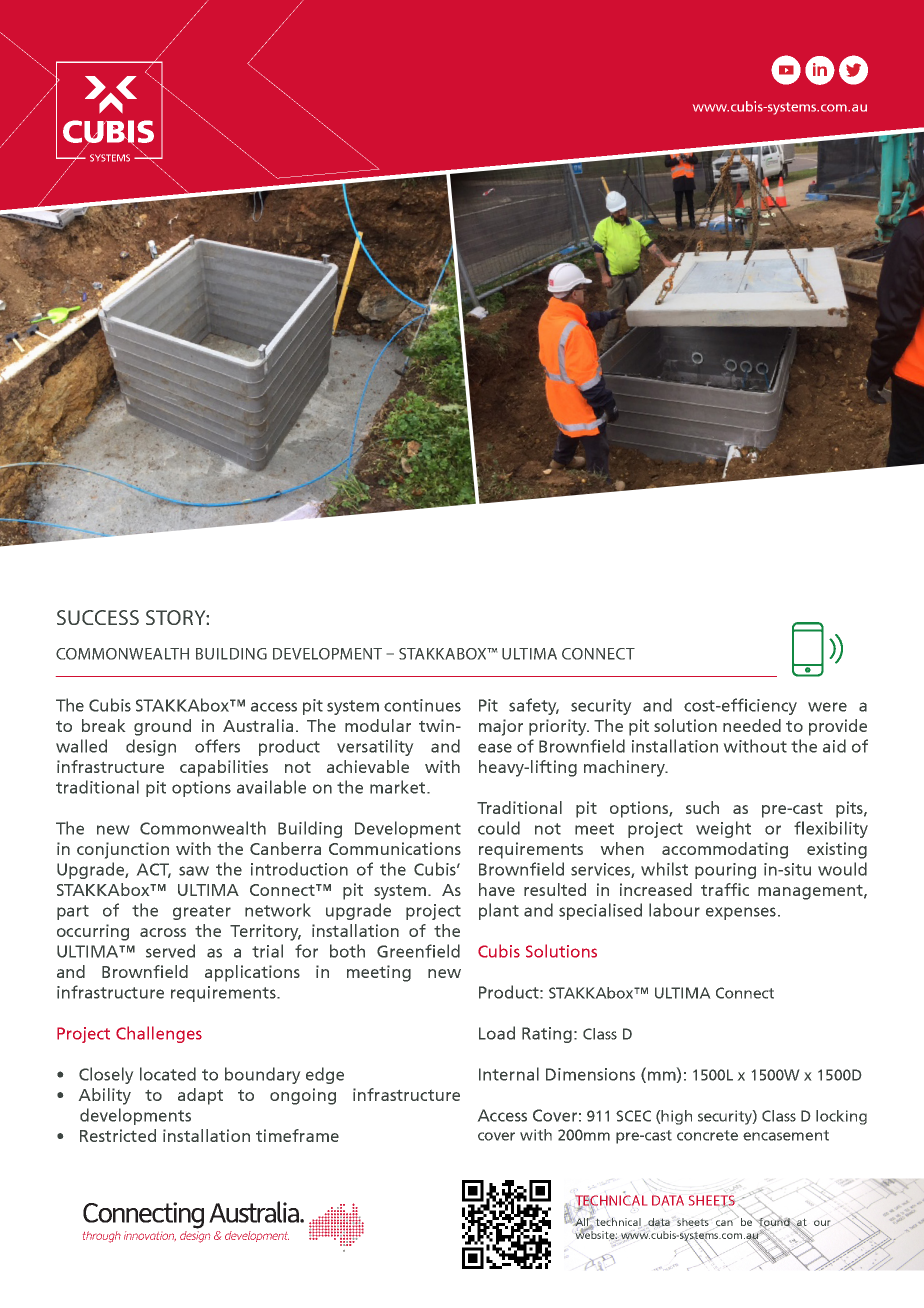 The image size is (924, 1308). Describe the element at coordinates (499, 828) in the screenshot. I see `could` at that location.
